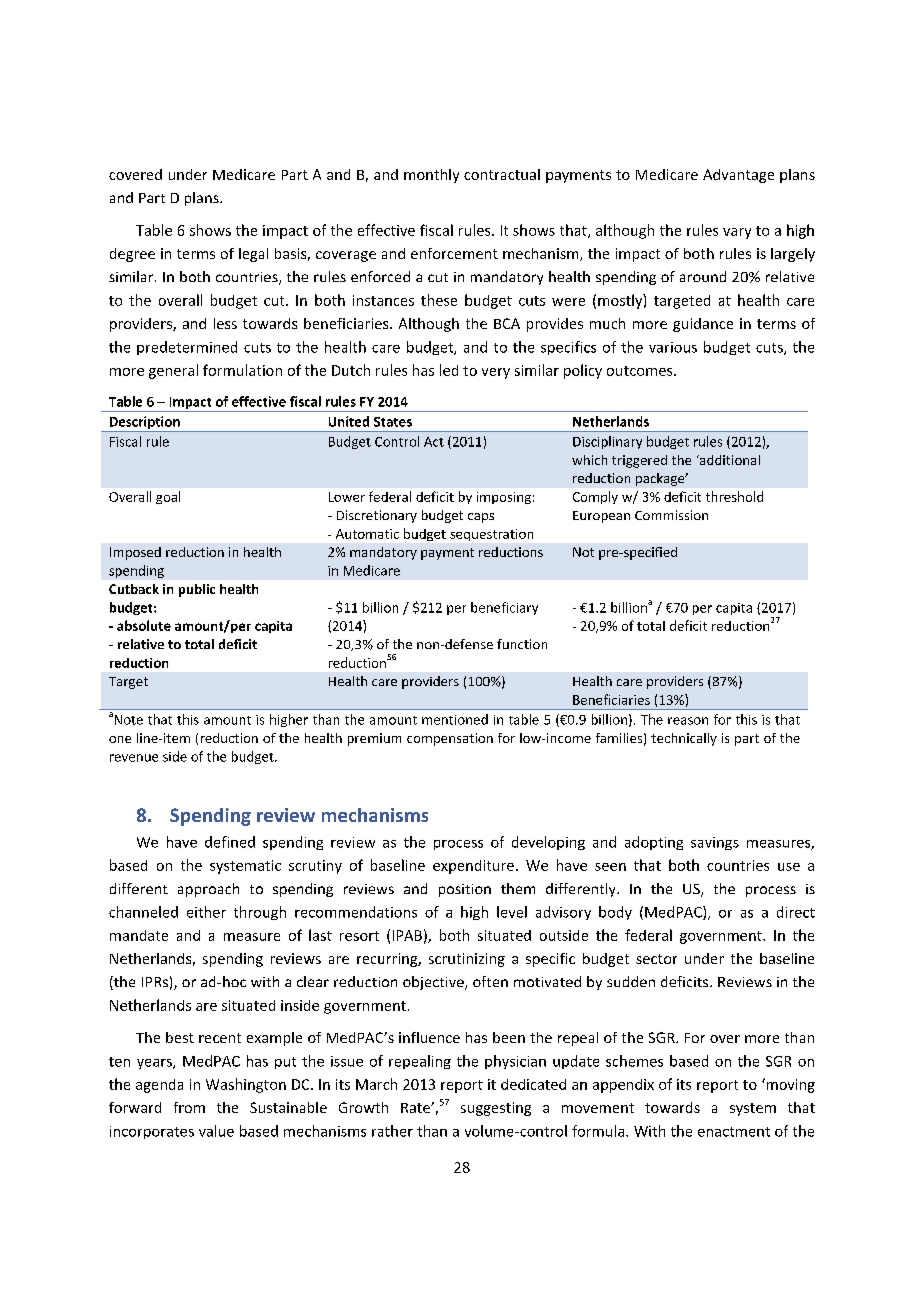  Describe the element at coordinates (189, 1107) in the image. I see `from` at that location.
